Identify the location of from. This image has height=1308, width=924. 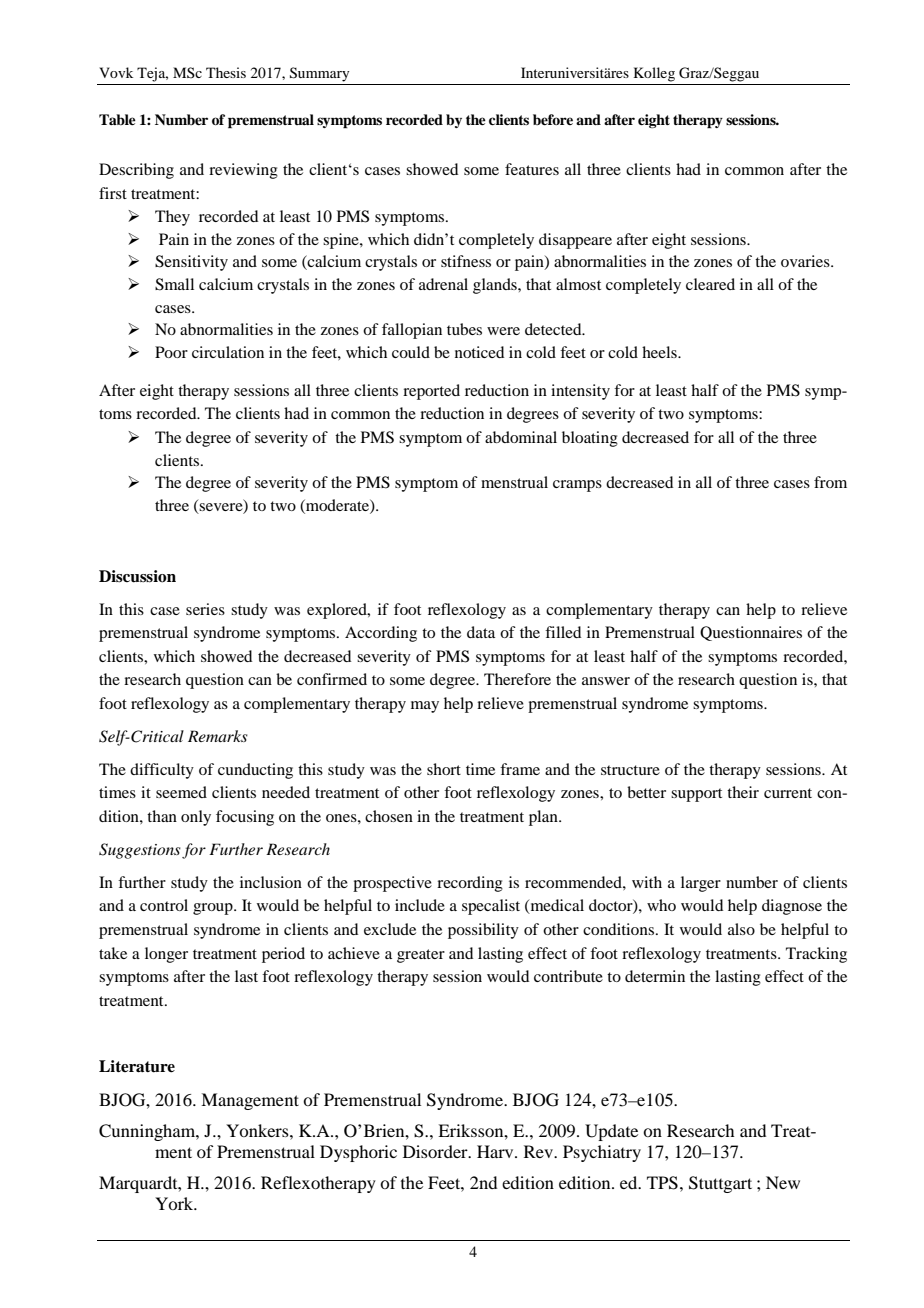
(830, 482).
